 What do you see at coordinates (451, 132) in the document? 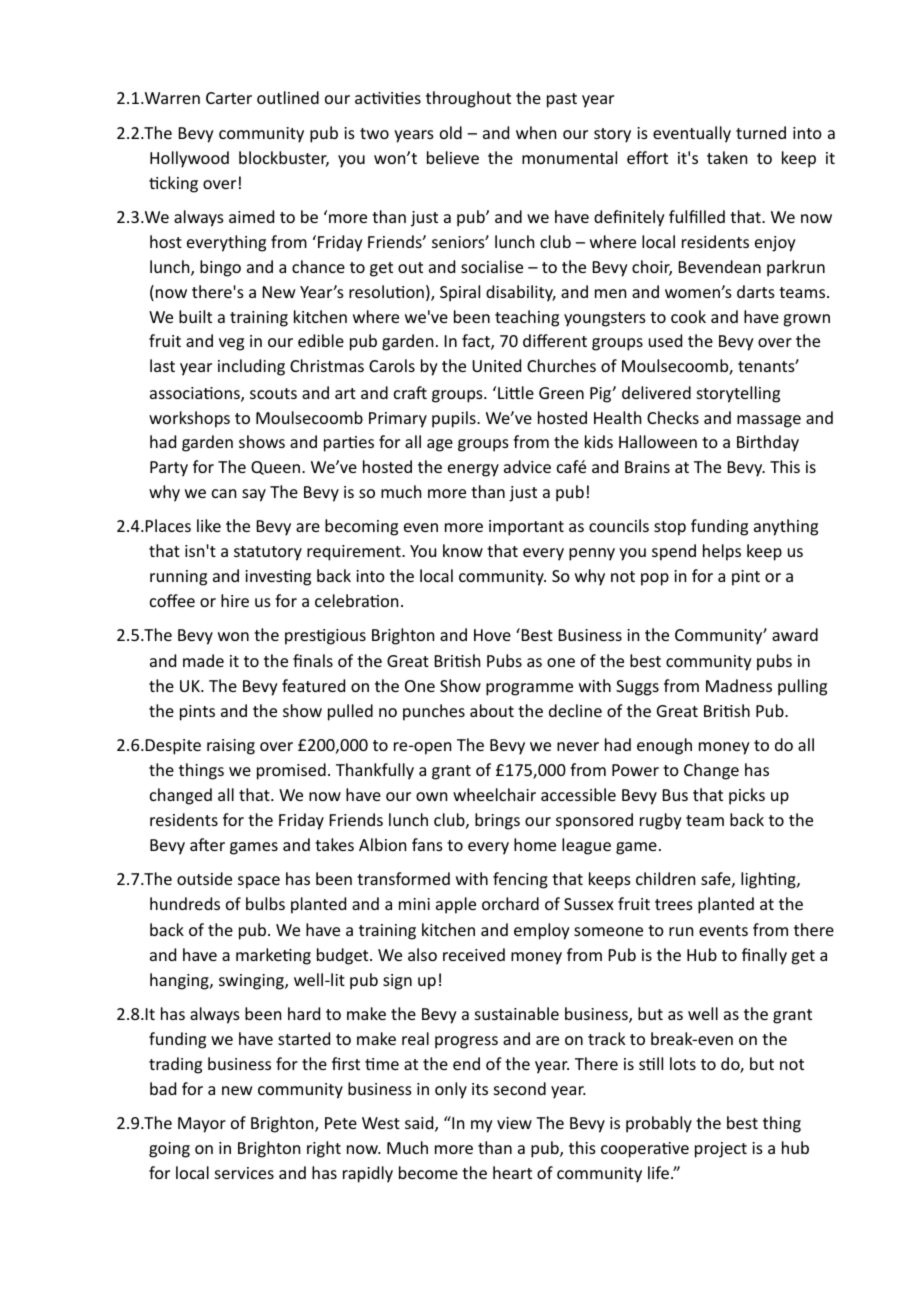
I see `old` at bounding box center [451, 132].
